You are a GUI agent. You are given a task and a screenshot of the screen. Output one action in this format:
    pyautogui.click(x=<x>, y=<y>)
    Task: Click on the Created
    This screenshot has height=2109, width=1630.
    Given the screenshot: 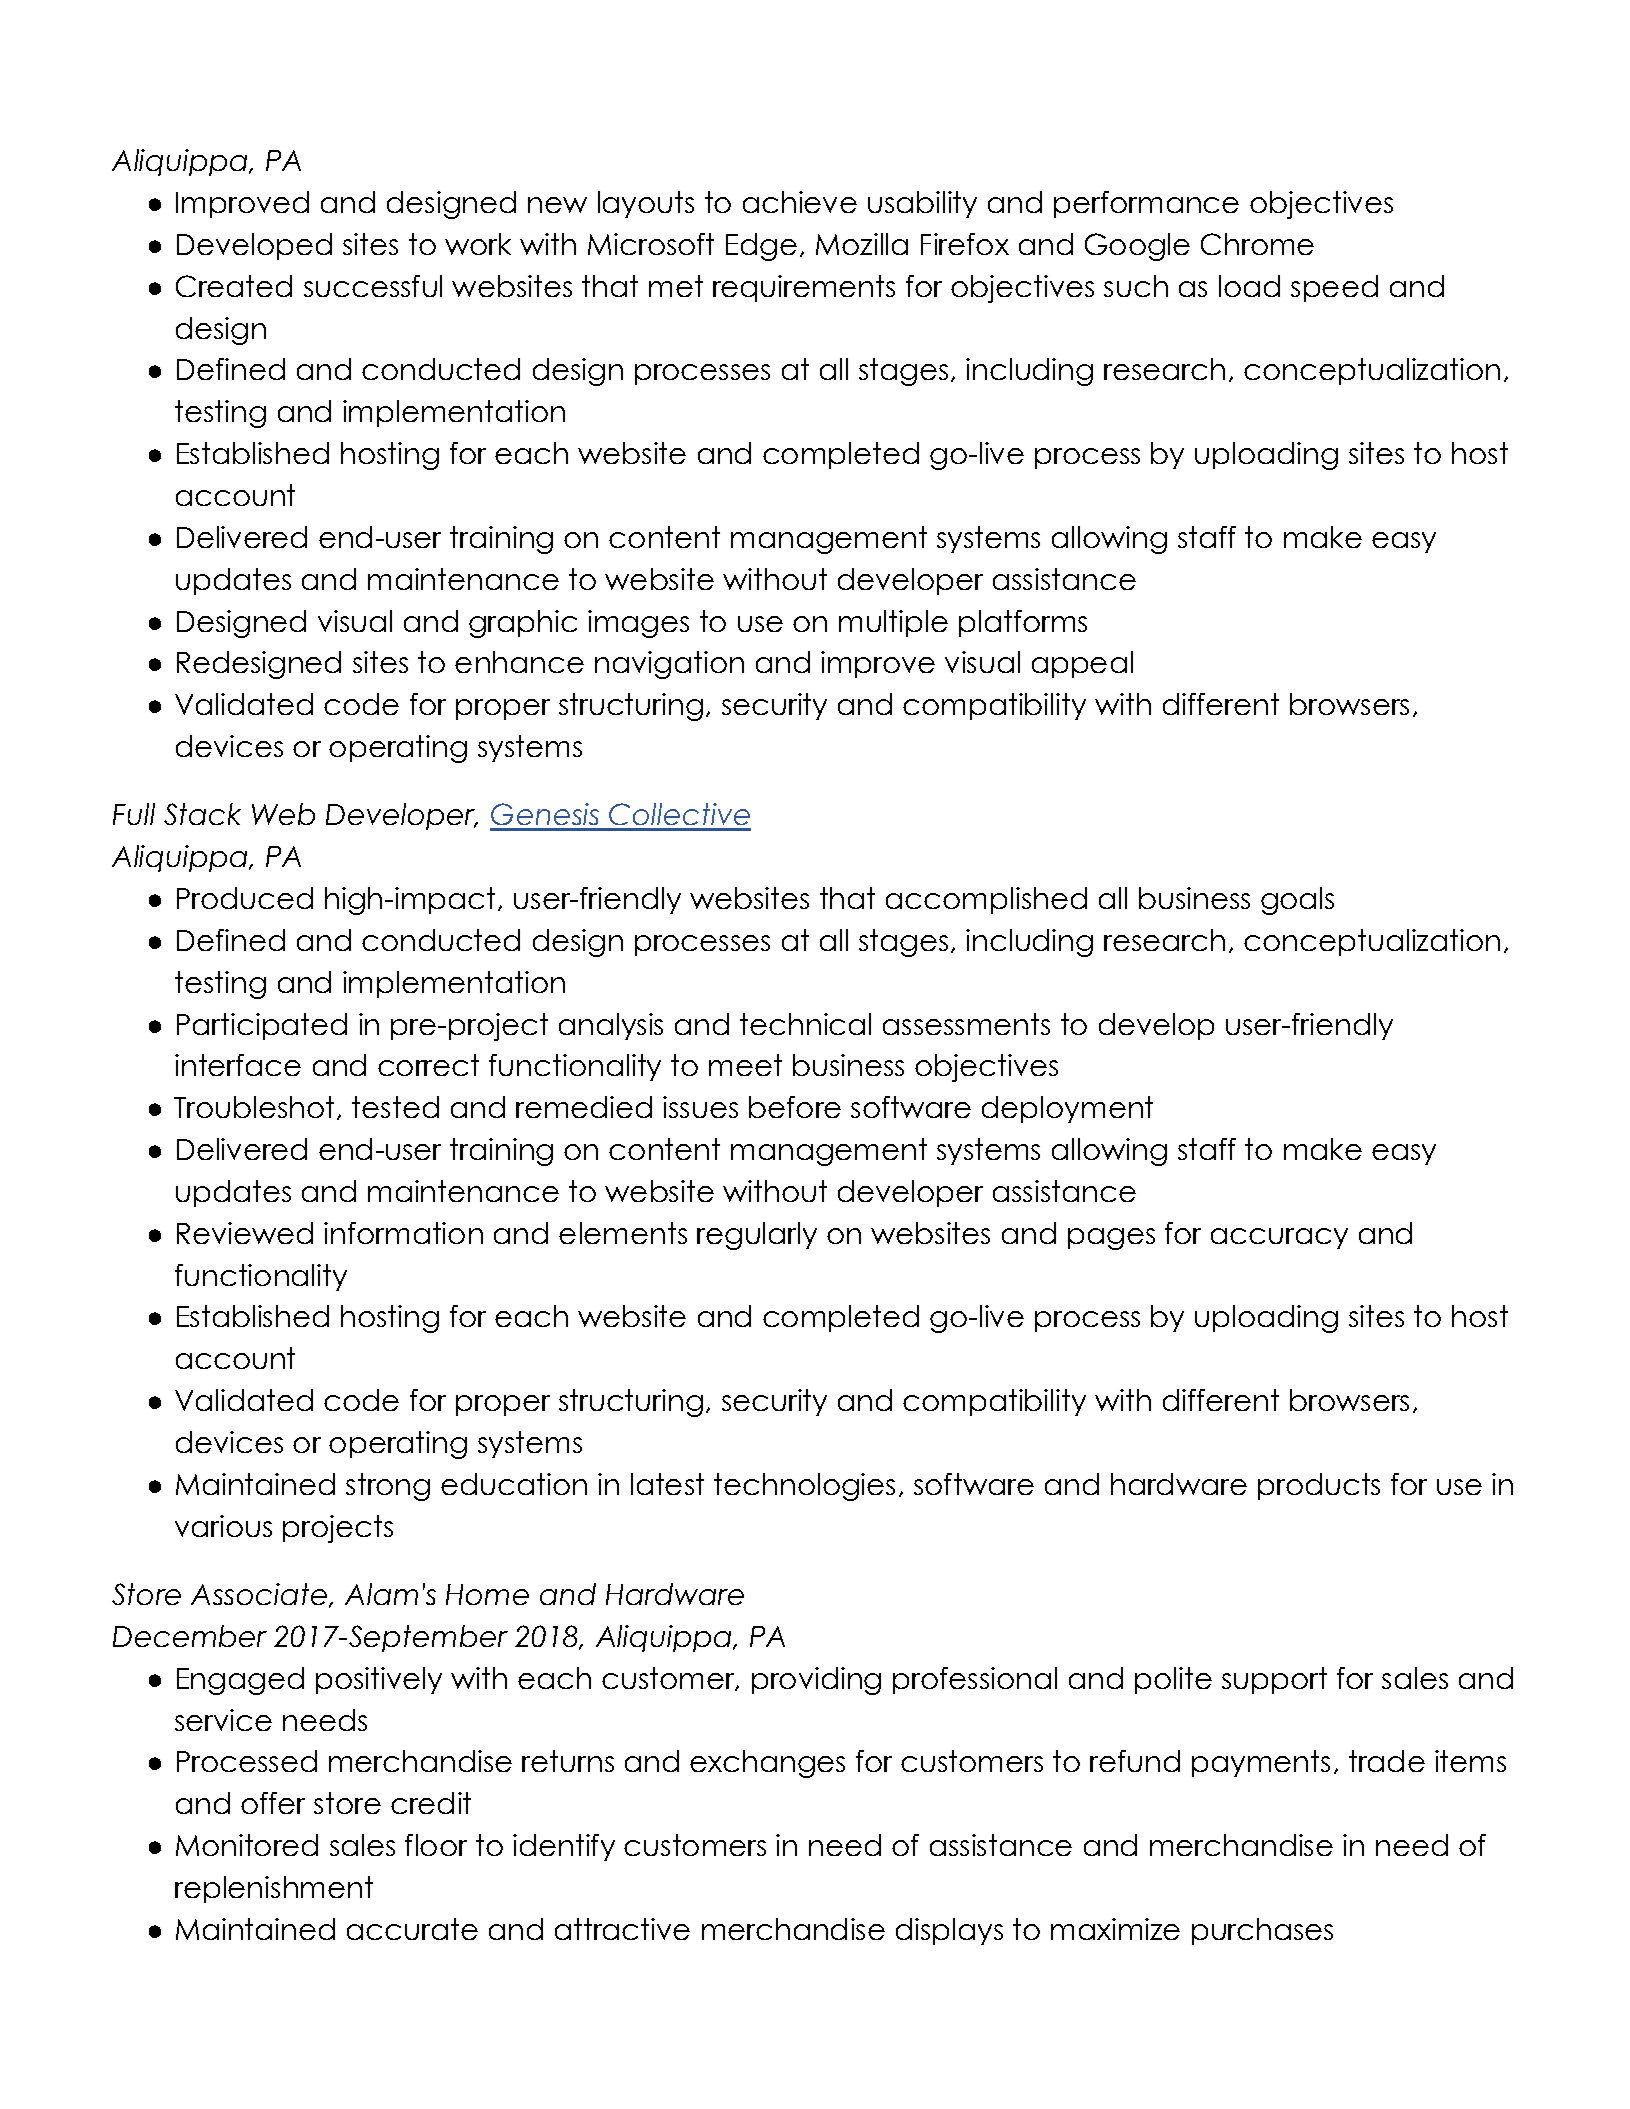 What is the action you would take?
    pyautogui.click(x=234, y=286)
